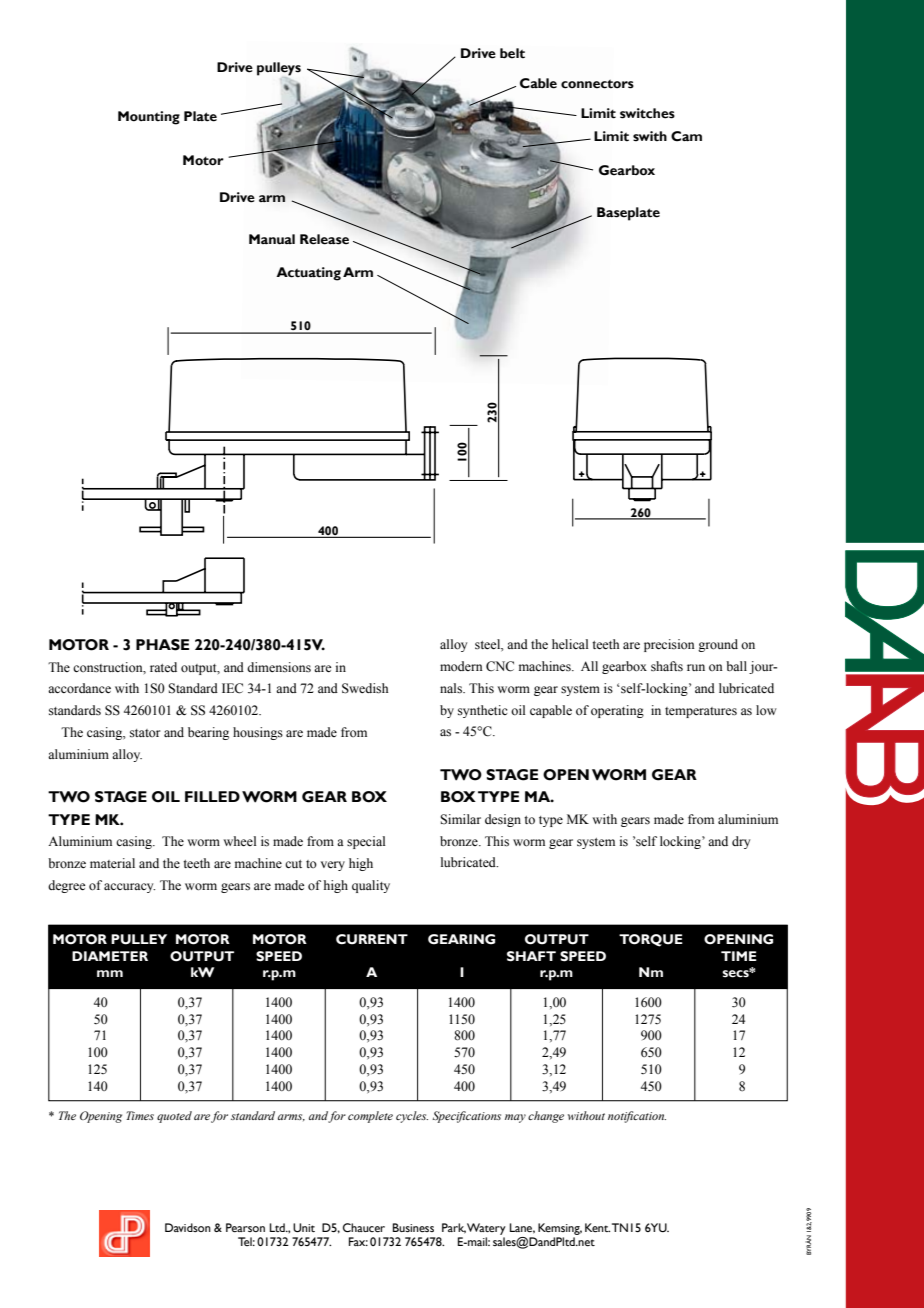 Image resolution: width=924 pixels, height=1308 pixels. I want to click on precision, so click(669, 645).
